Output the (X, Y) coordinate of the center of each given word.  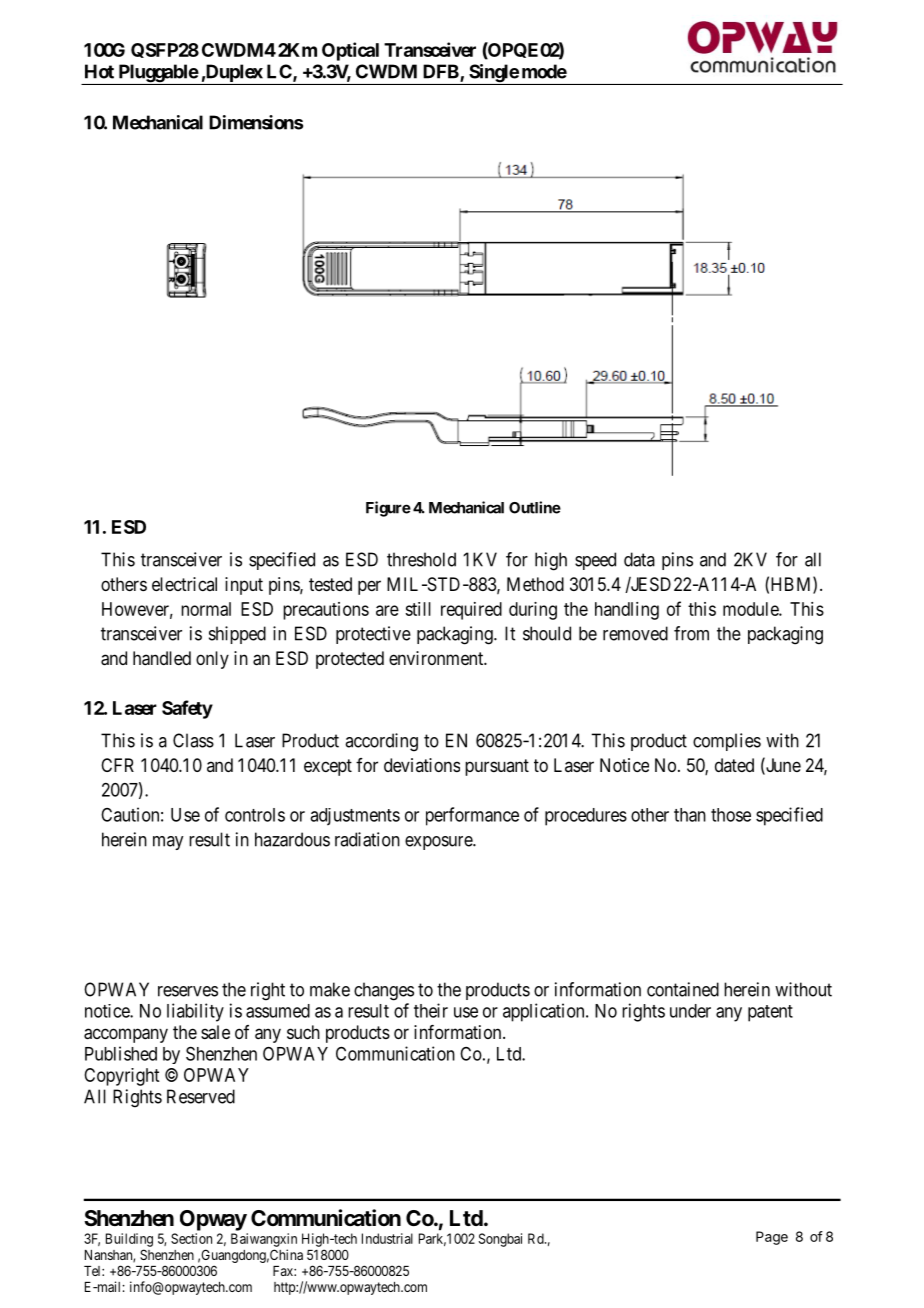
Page (772, 1238)
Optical (350, 51)
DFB (442, 72)
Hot (99, 71)
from (691, 633)
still (418, 609)
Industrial (387, 1238)
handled (162, 658)
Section (191, 1238)
